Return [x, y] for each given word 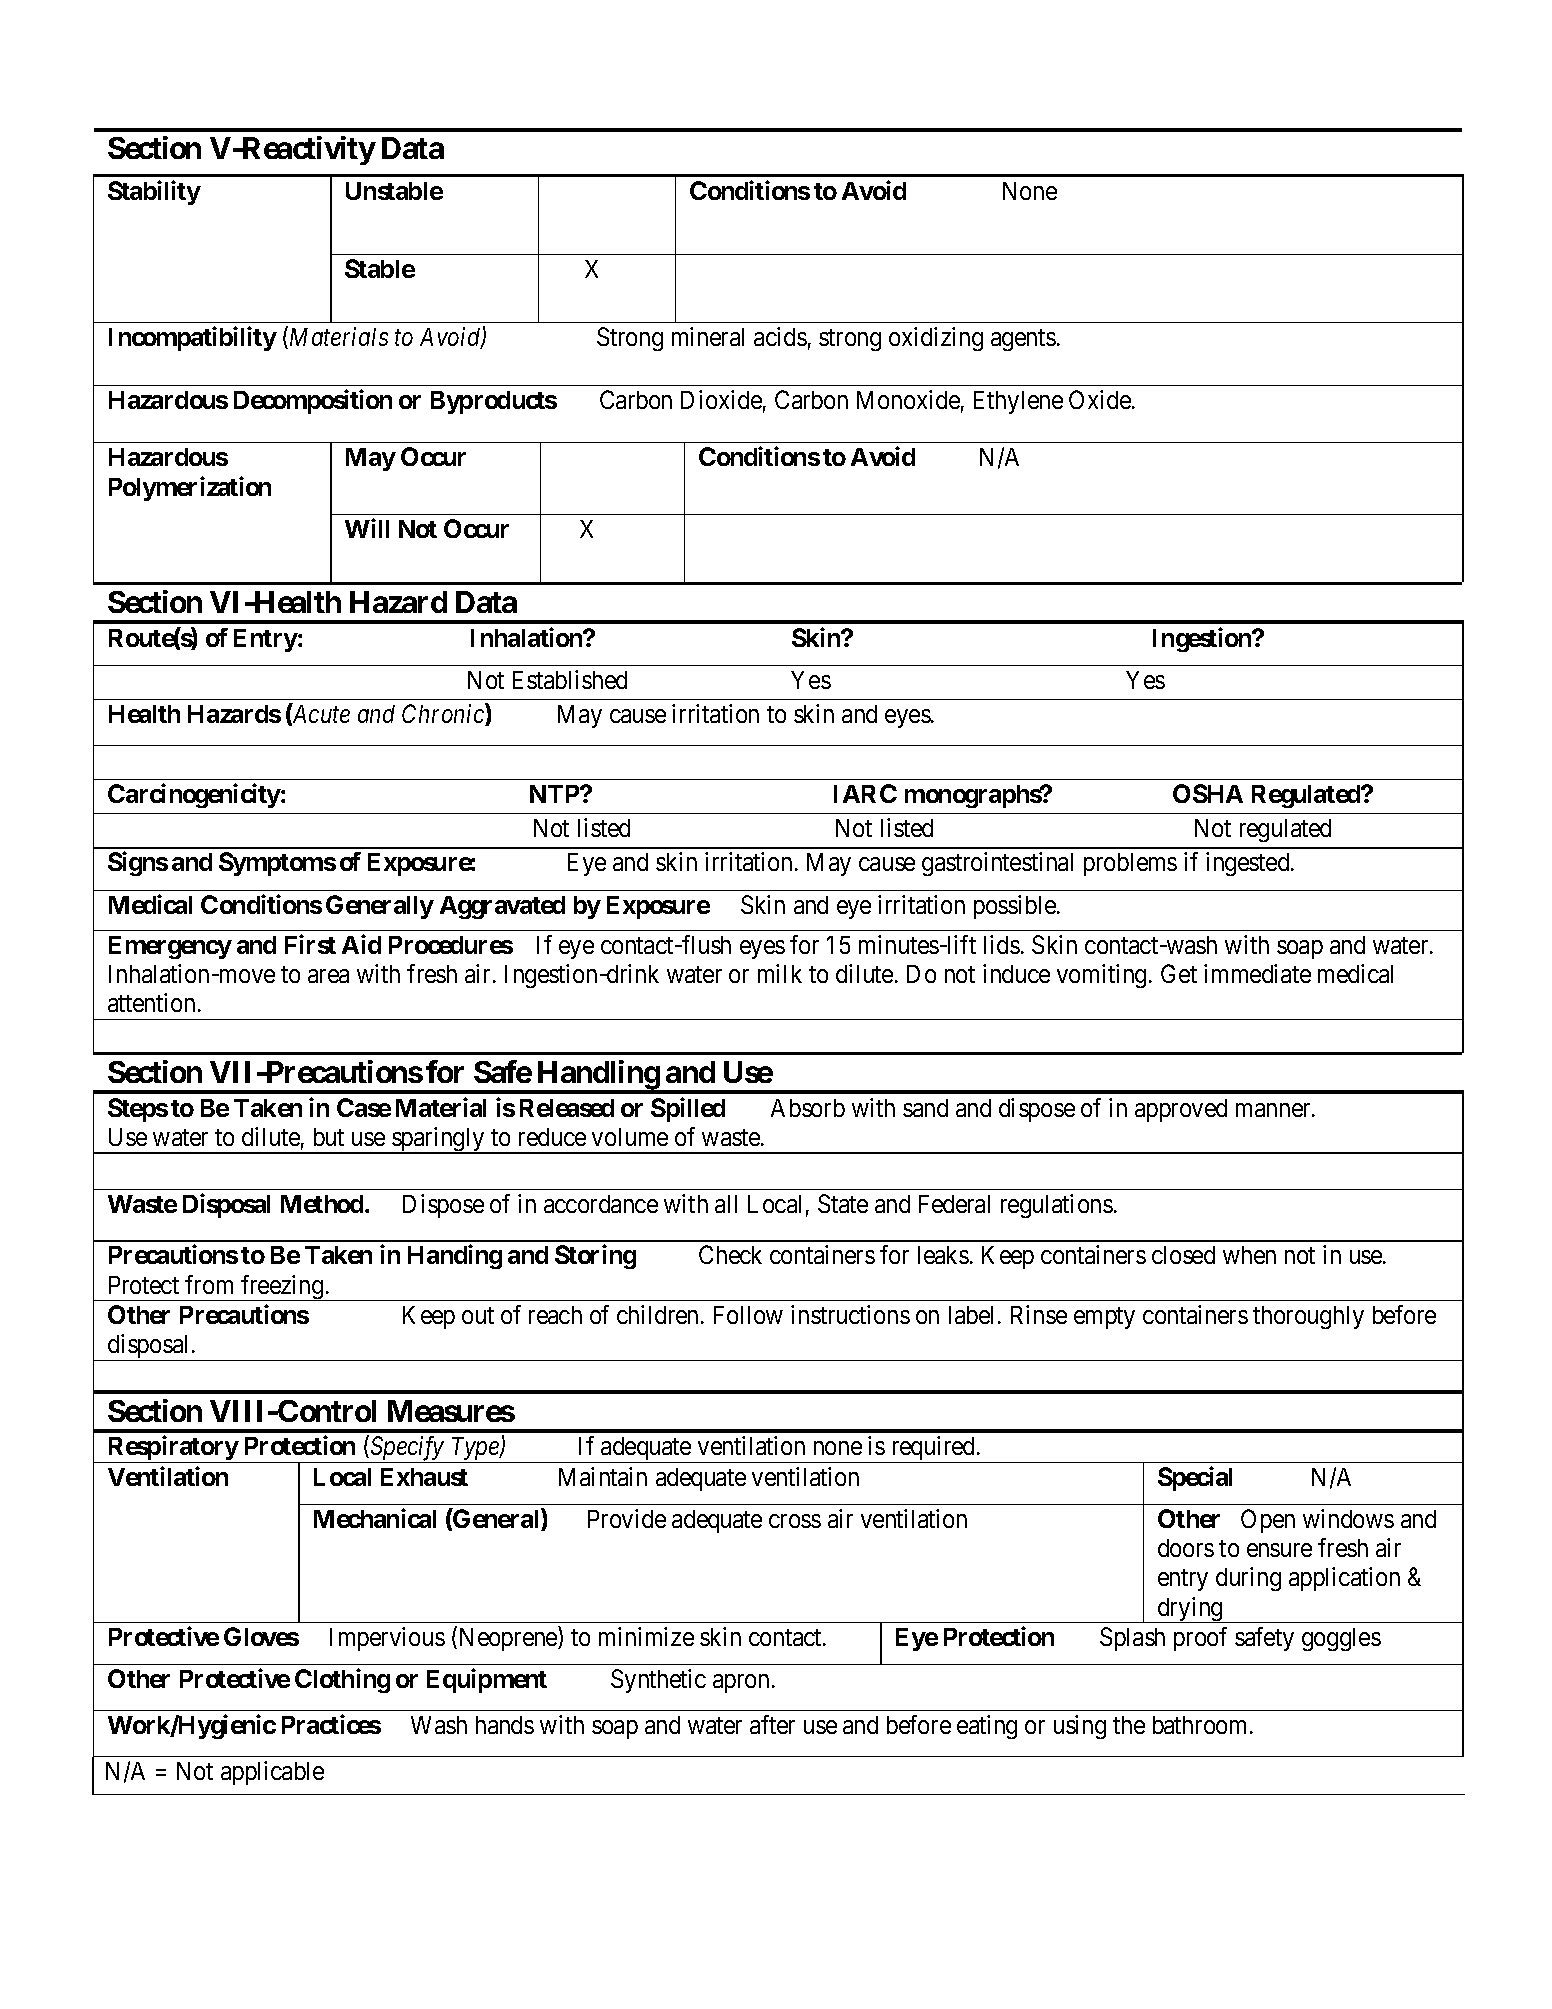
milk [780, 973]
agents [1023, 340]
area [328, 976]
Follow [748, 1315]
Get [1179, 973]
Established [570, 679]
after [772, 1724]
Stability [154, 193]
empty [1104, 1318]
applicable [272, 1773]
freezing [282, 1288]
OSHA [1208, 793]
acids [780, 336]
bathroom [1202, 1725]
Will [367, 528]
